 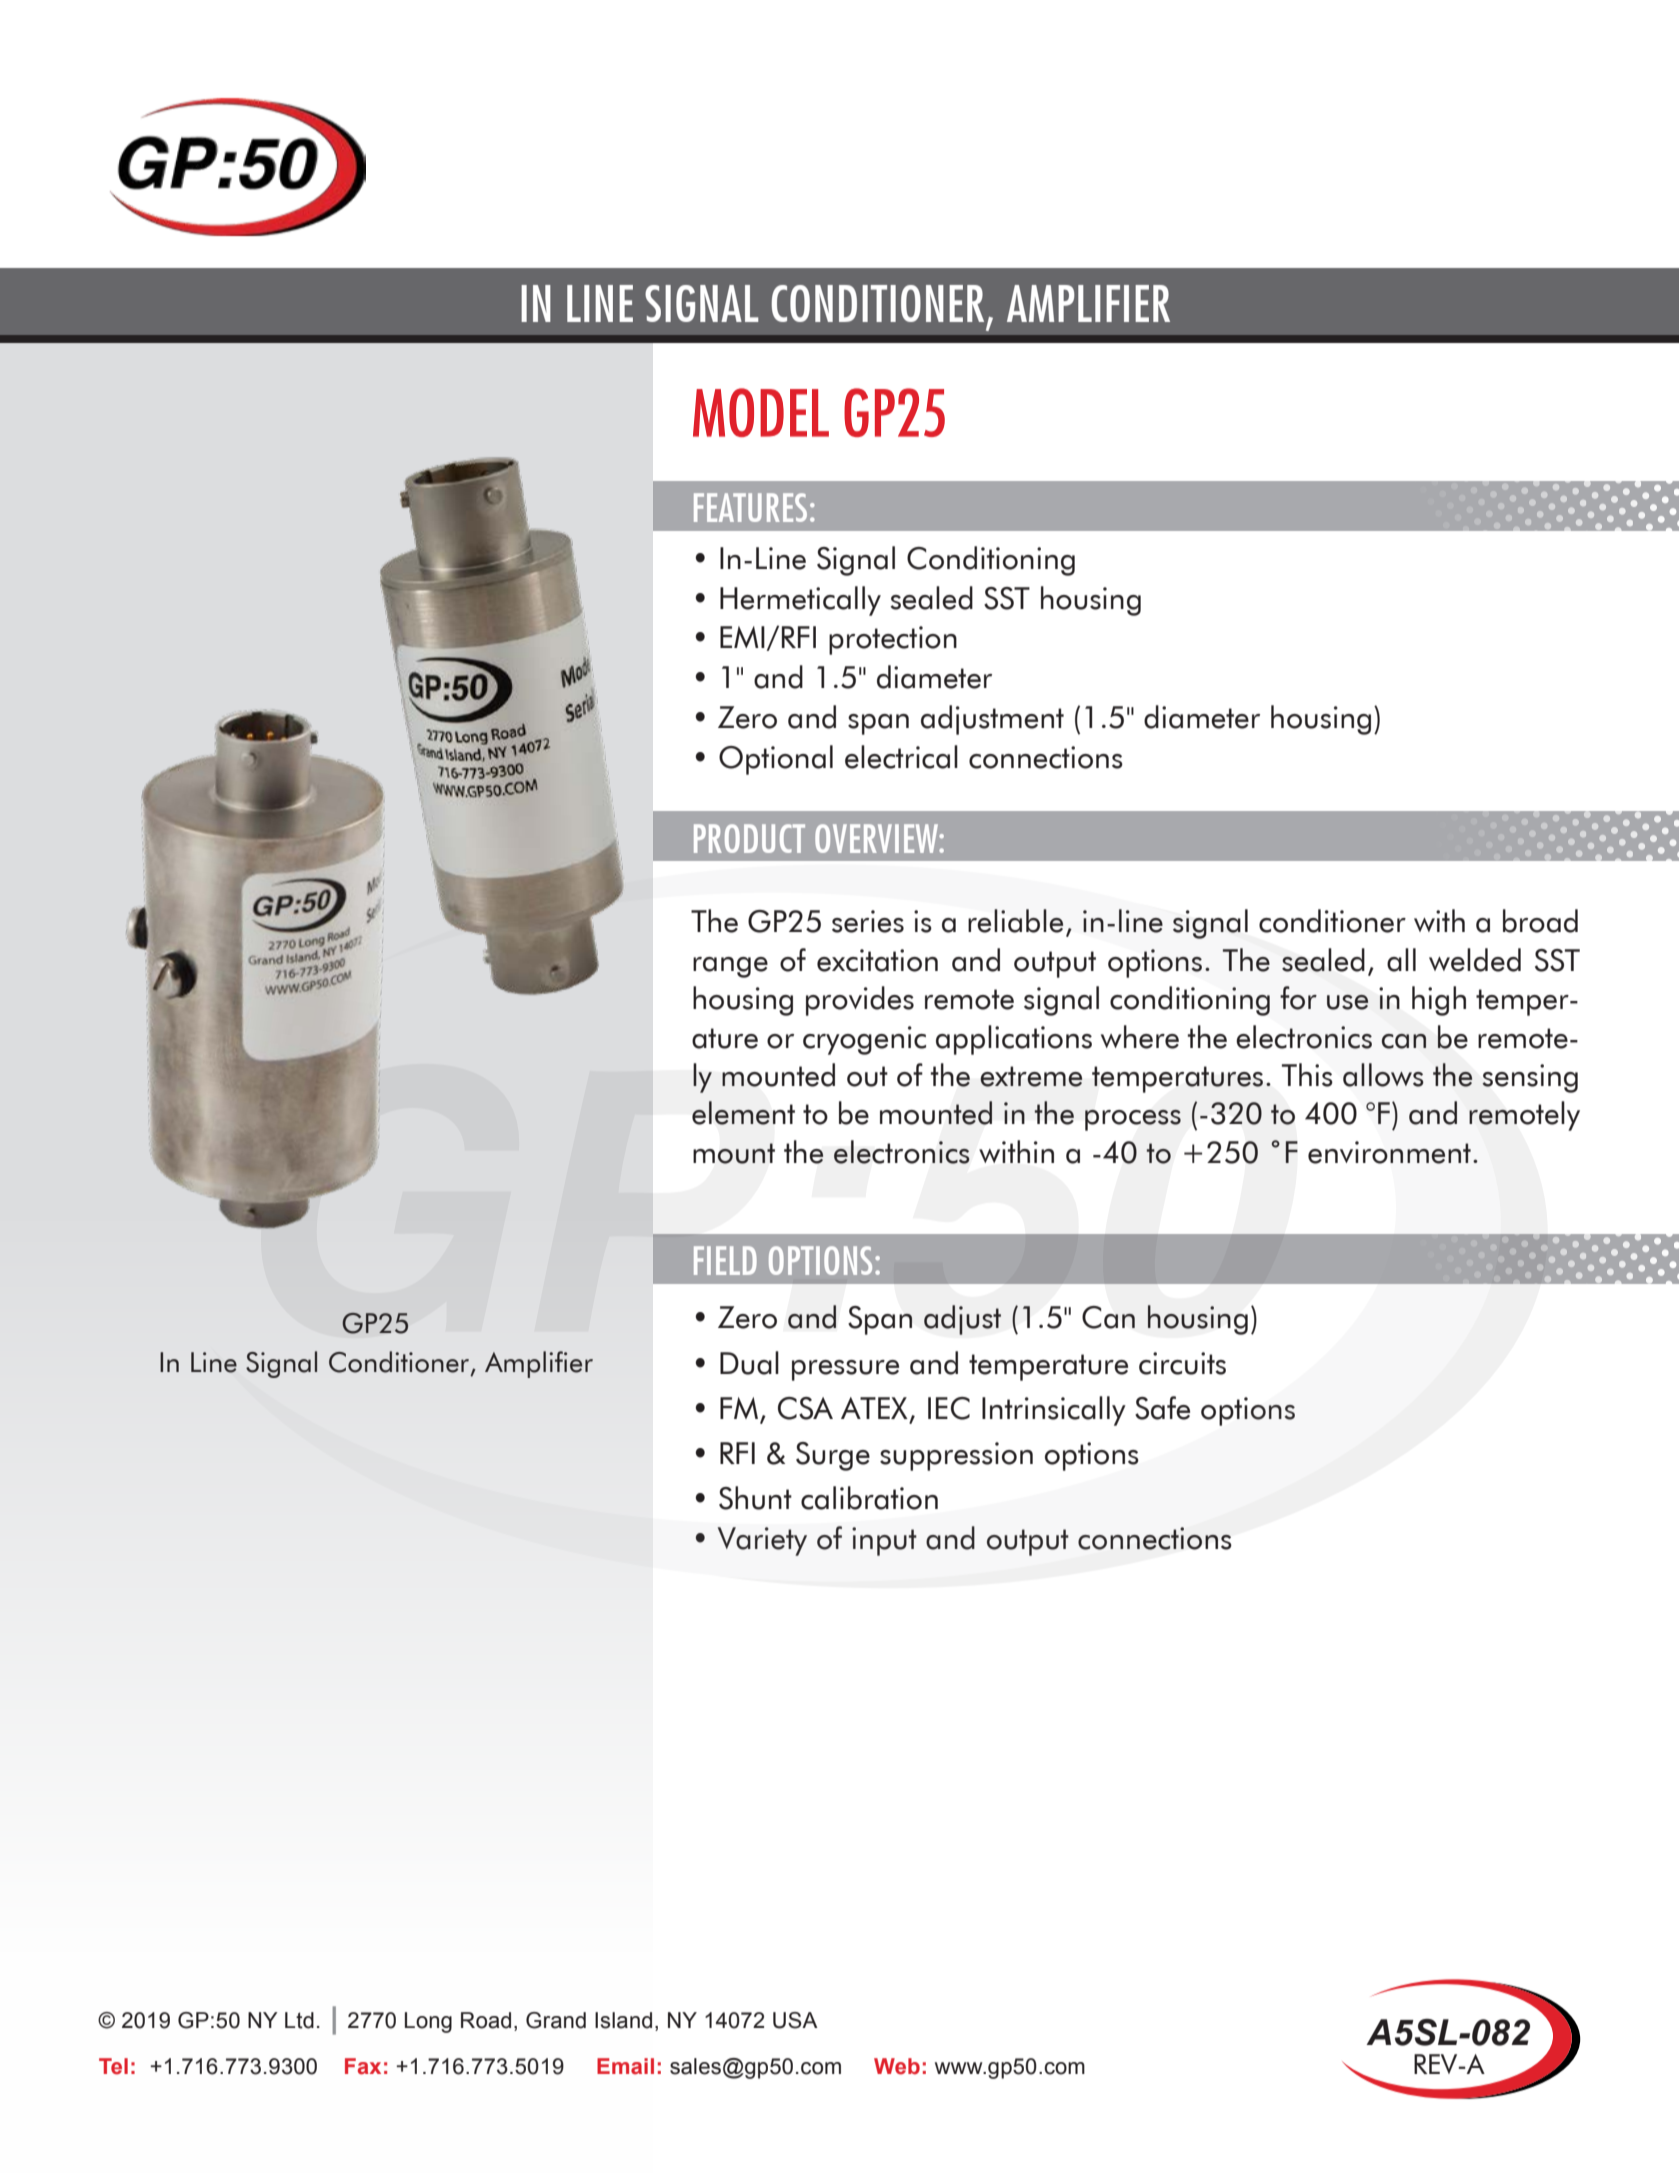 What do you see at coordinates (761, 412) in the screenshot?
I see `MODEL` at bounding box center [761, 412].
